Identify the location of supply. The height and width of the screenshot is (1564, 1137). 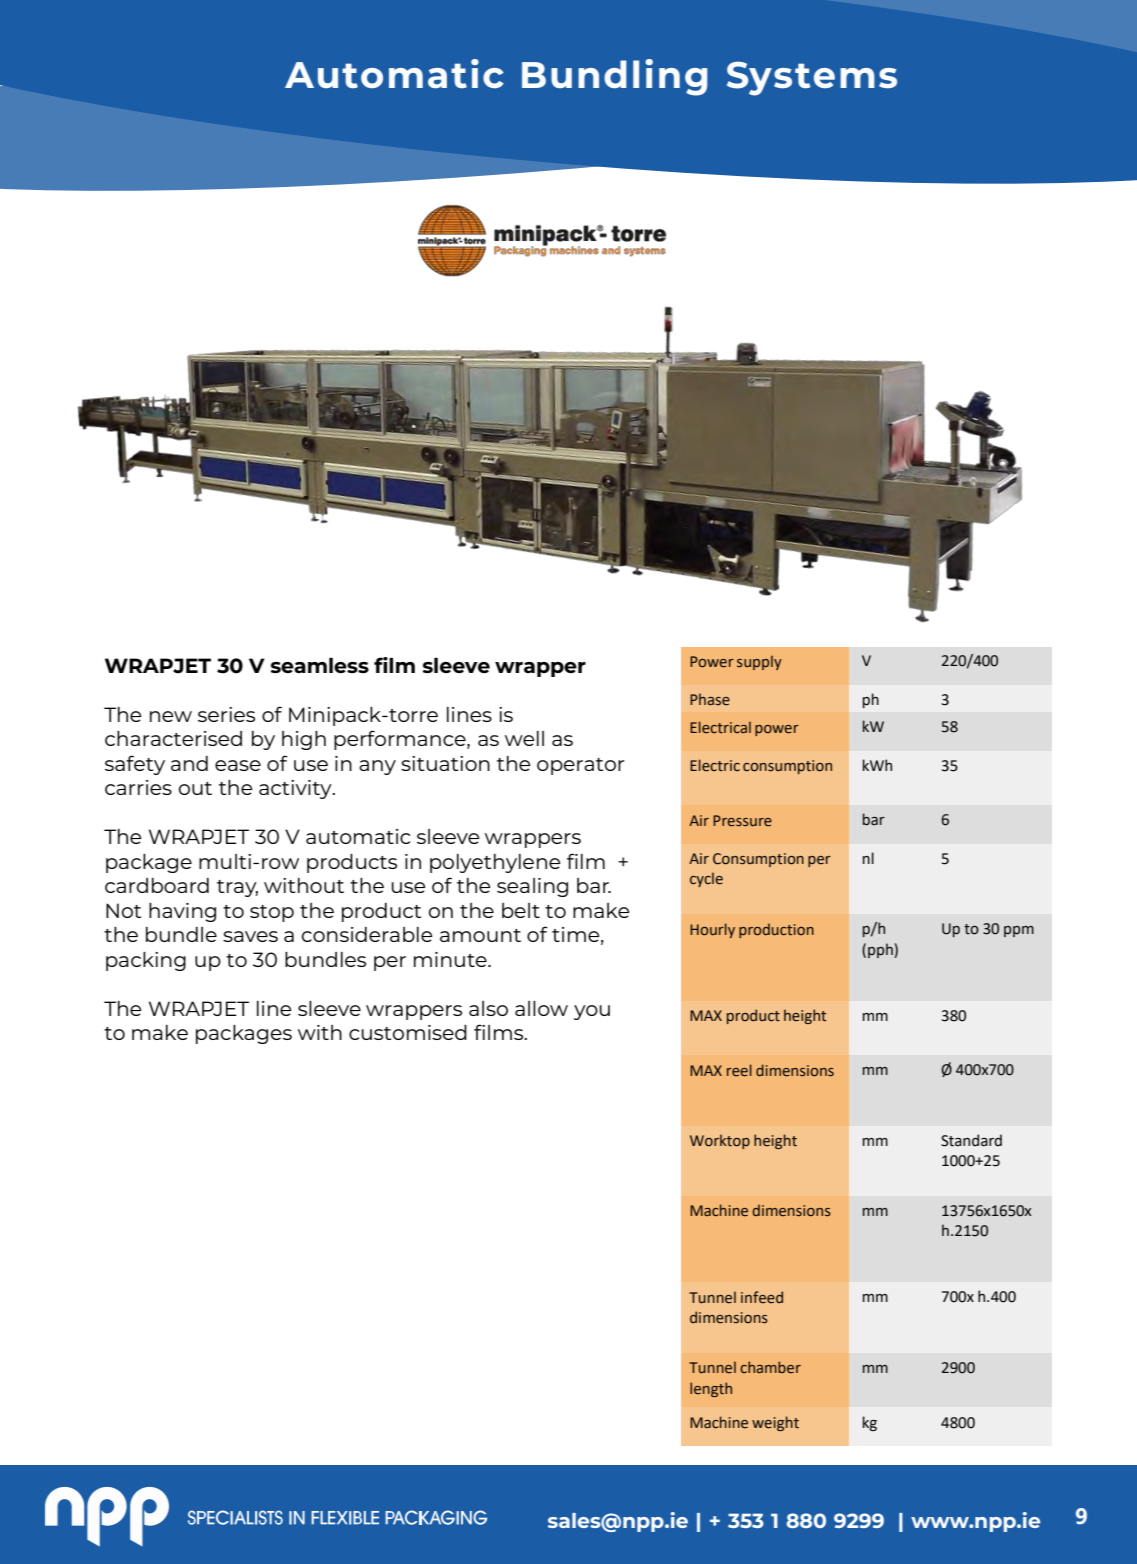
(759, 662).
